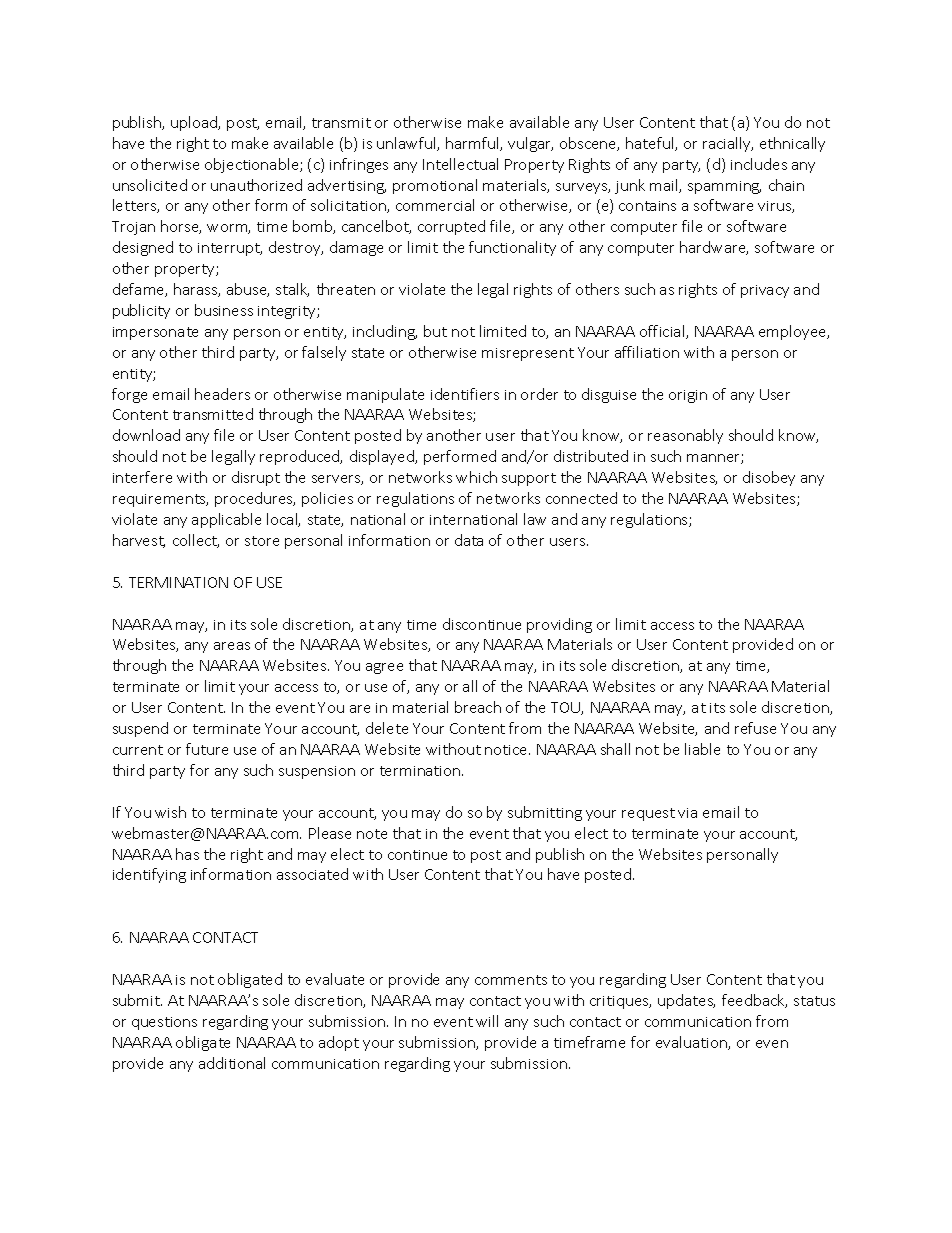 This document has width=952, height=1233. Describe the element at coordinates (687, 813) in the document. I see `via` at that location.
